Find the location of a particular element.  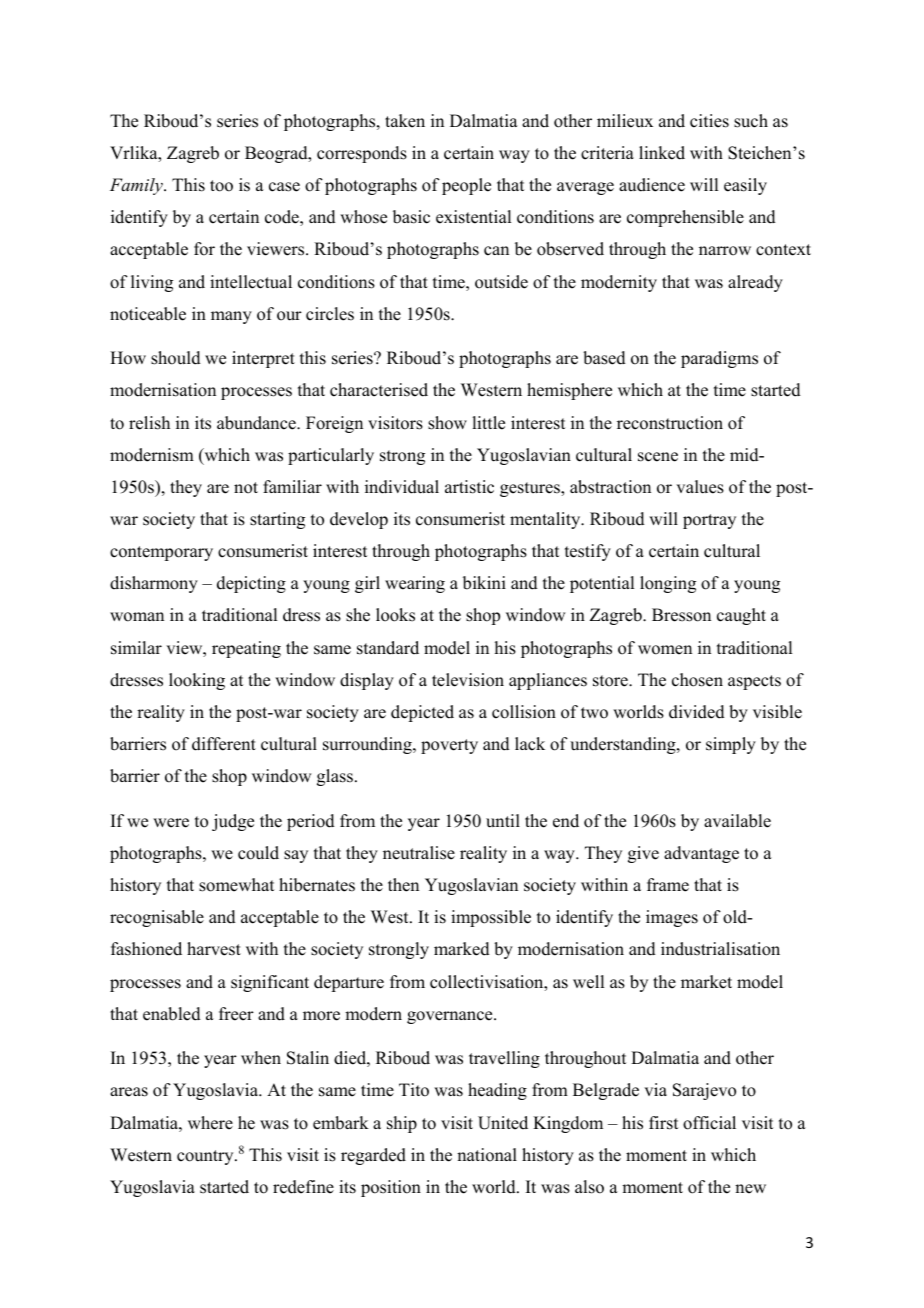

images is located at coordinates (672, 918).
